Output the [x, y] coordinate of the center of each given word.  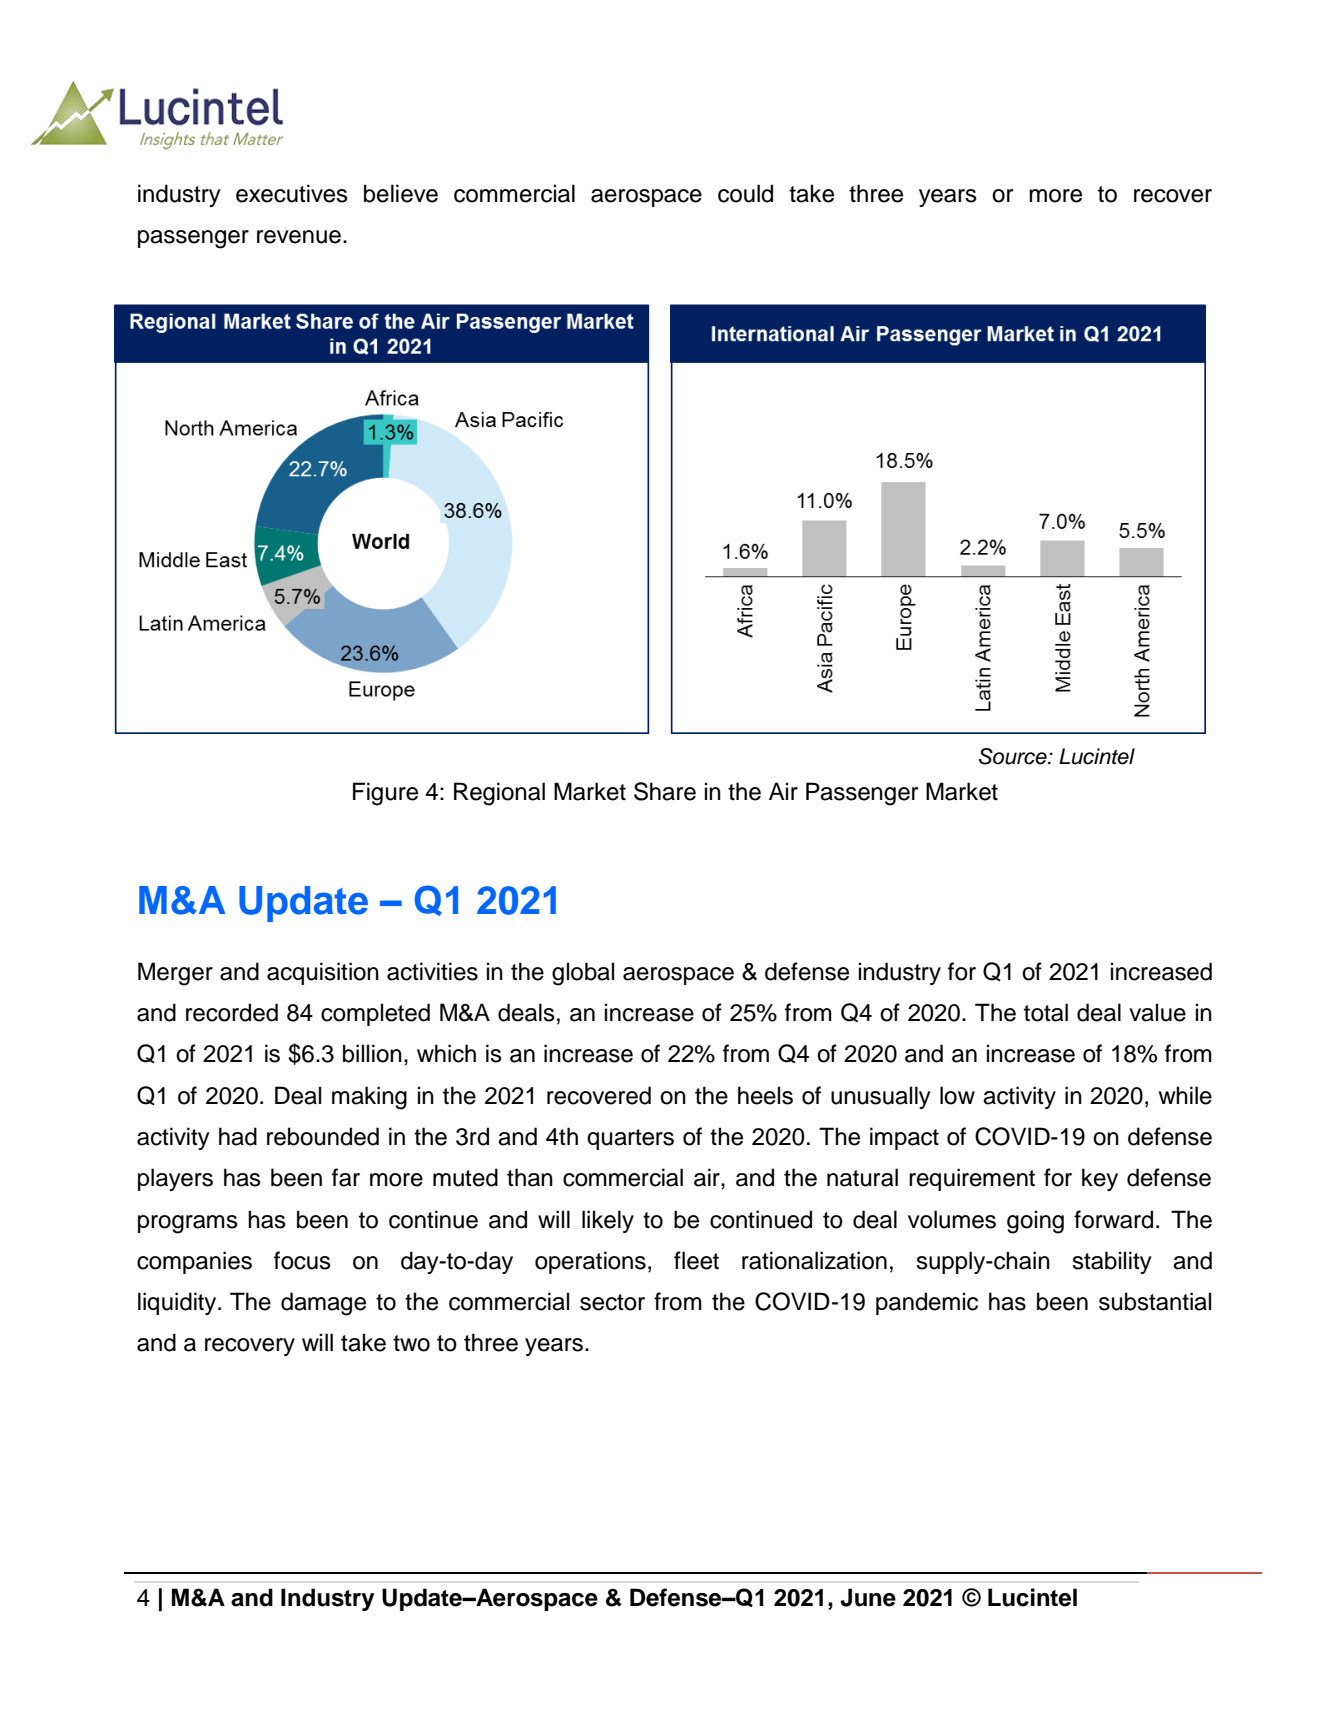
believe [401, 193]
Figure [385, 794]
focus [302, 1260]
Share [665, 791]
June [868, 1597]
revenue [299, 237]
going [1035, 1222]
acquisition [323, 973]
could [745, 193]
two [411, 1343]
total [1046, 1012]
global [583, 974]
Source [1014, 756]
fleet [696, 1260]
